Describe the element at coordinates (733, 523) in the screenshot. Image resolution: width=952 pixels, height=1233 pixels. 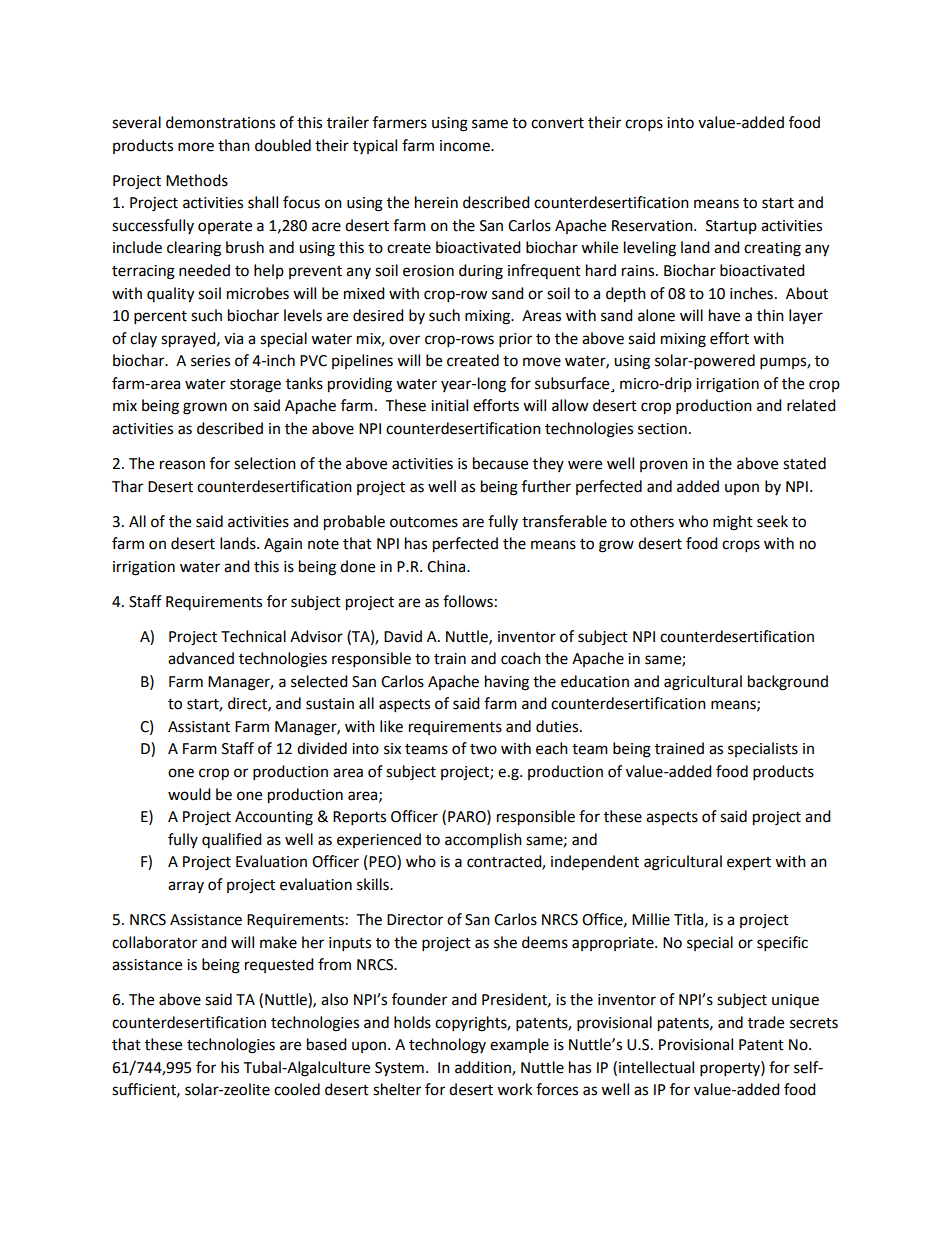
I see `might` at that location.
